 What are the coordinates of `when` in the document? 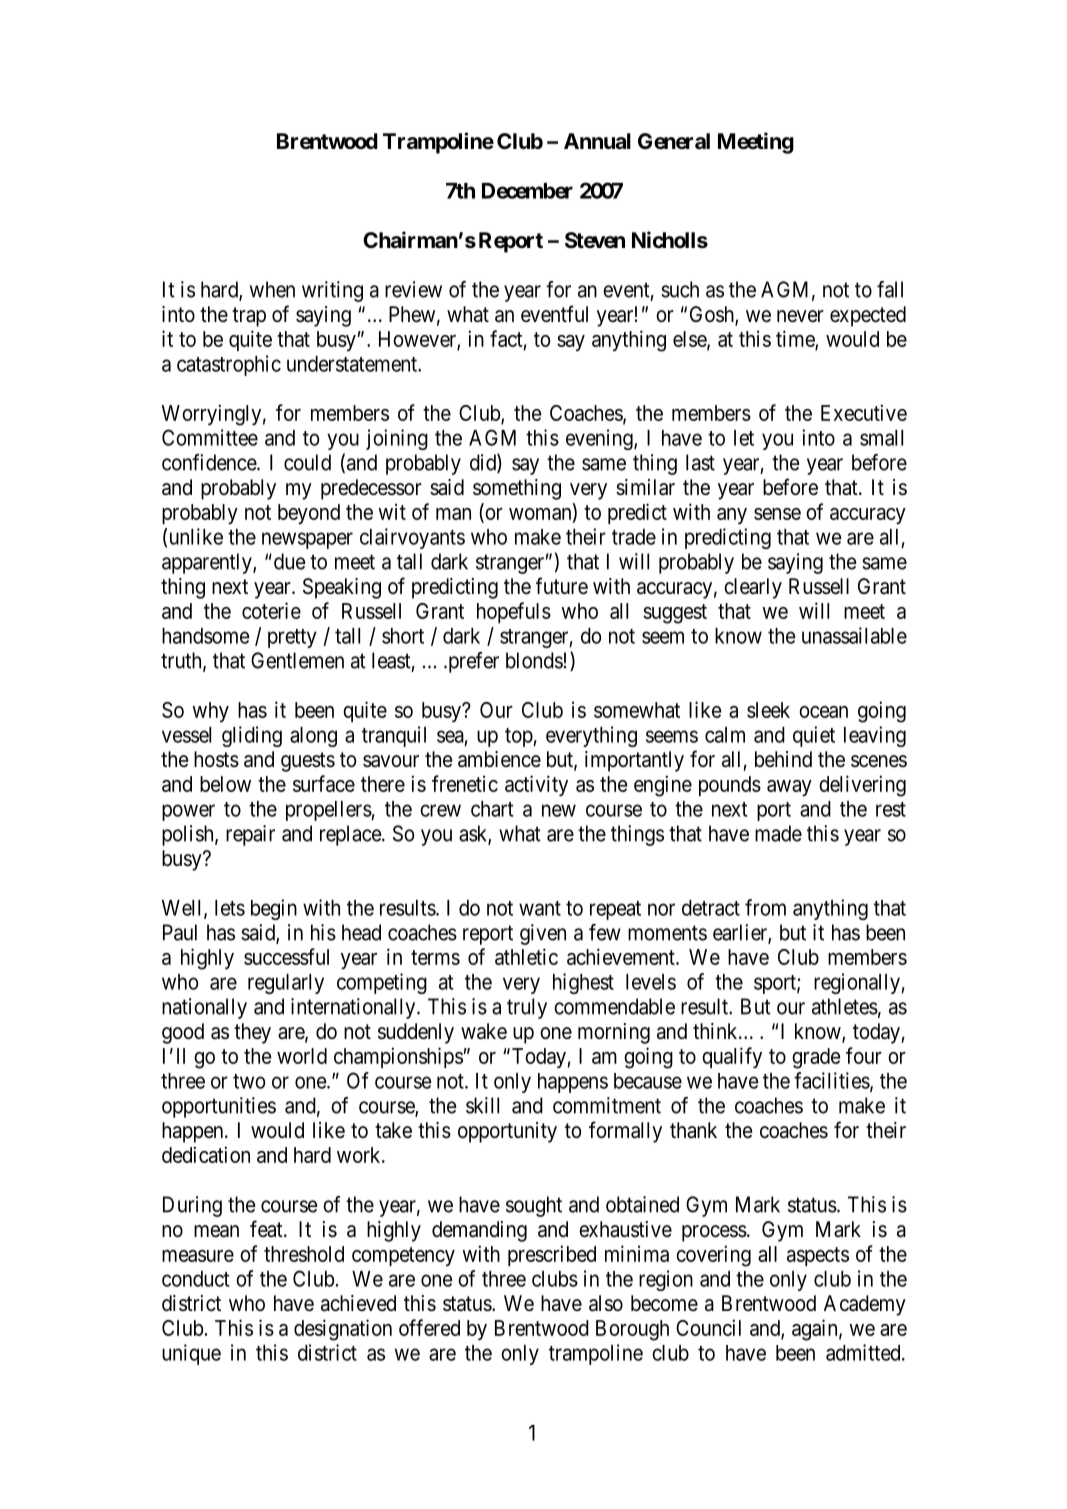 It's located at (272, 289).
